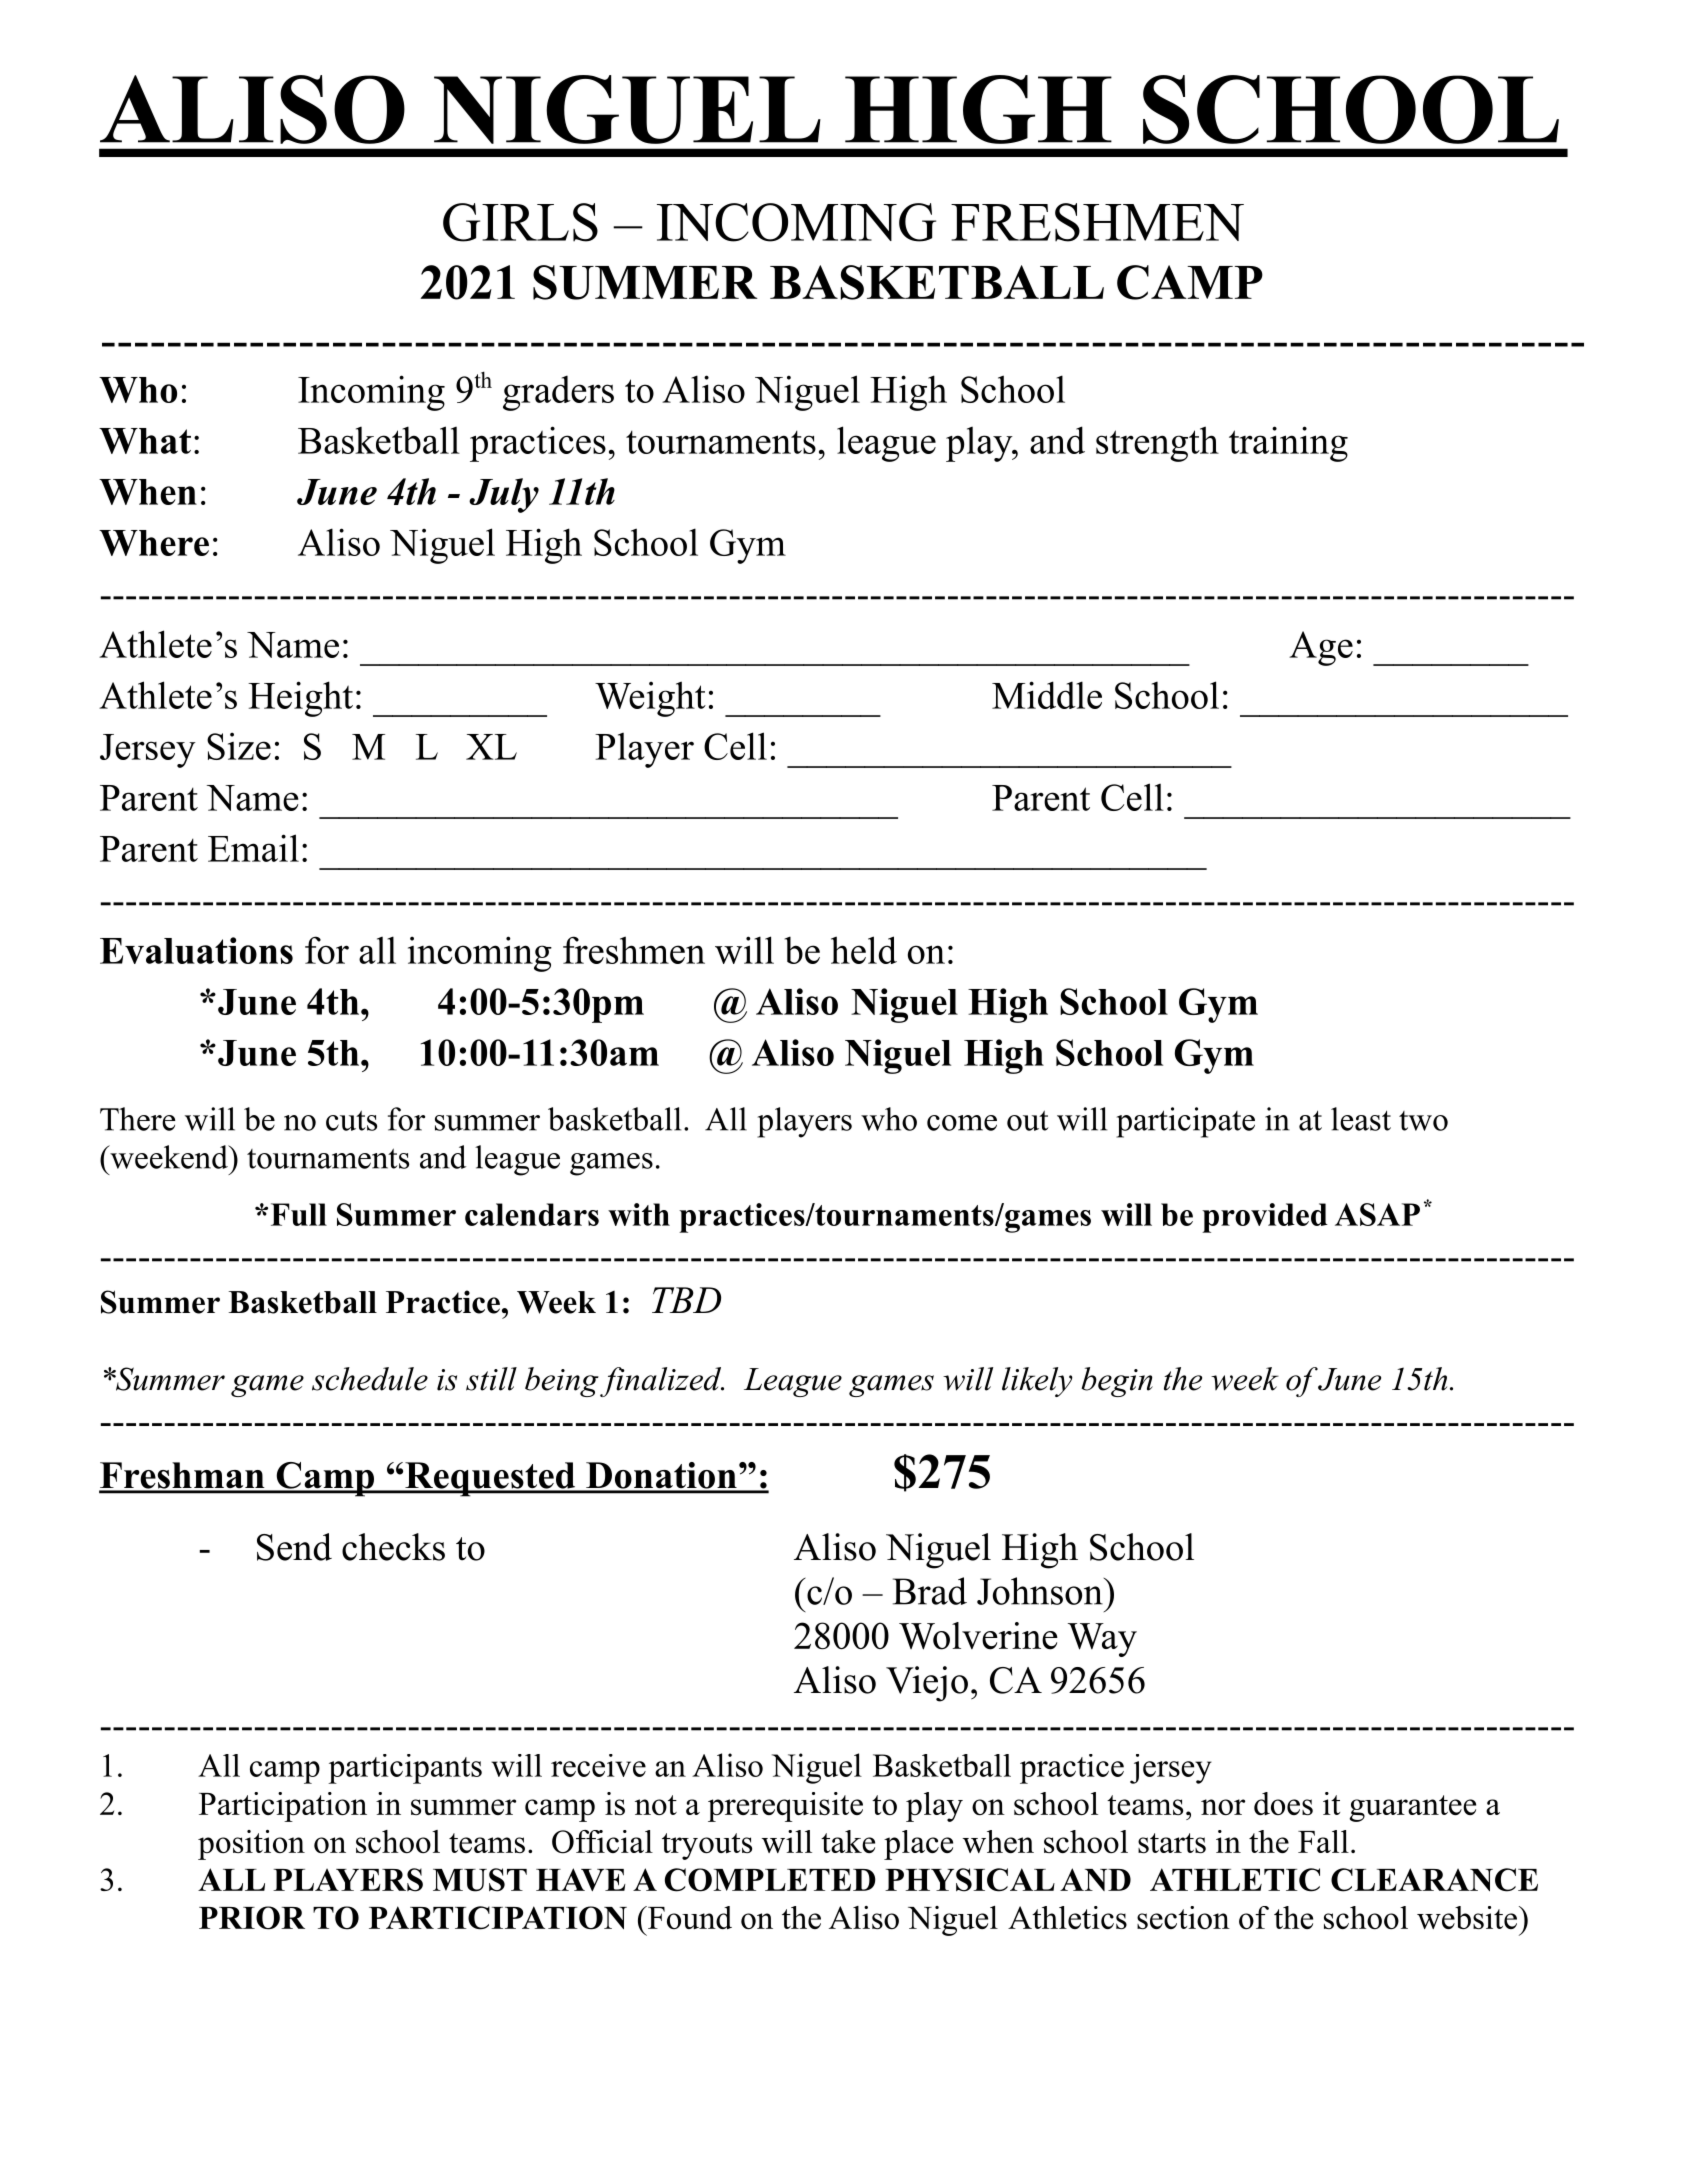  I want to click on training, so click(1288, 444).
